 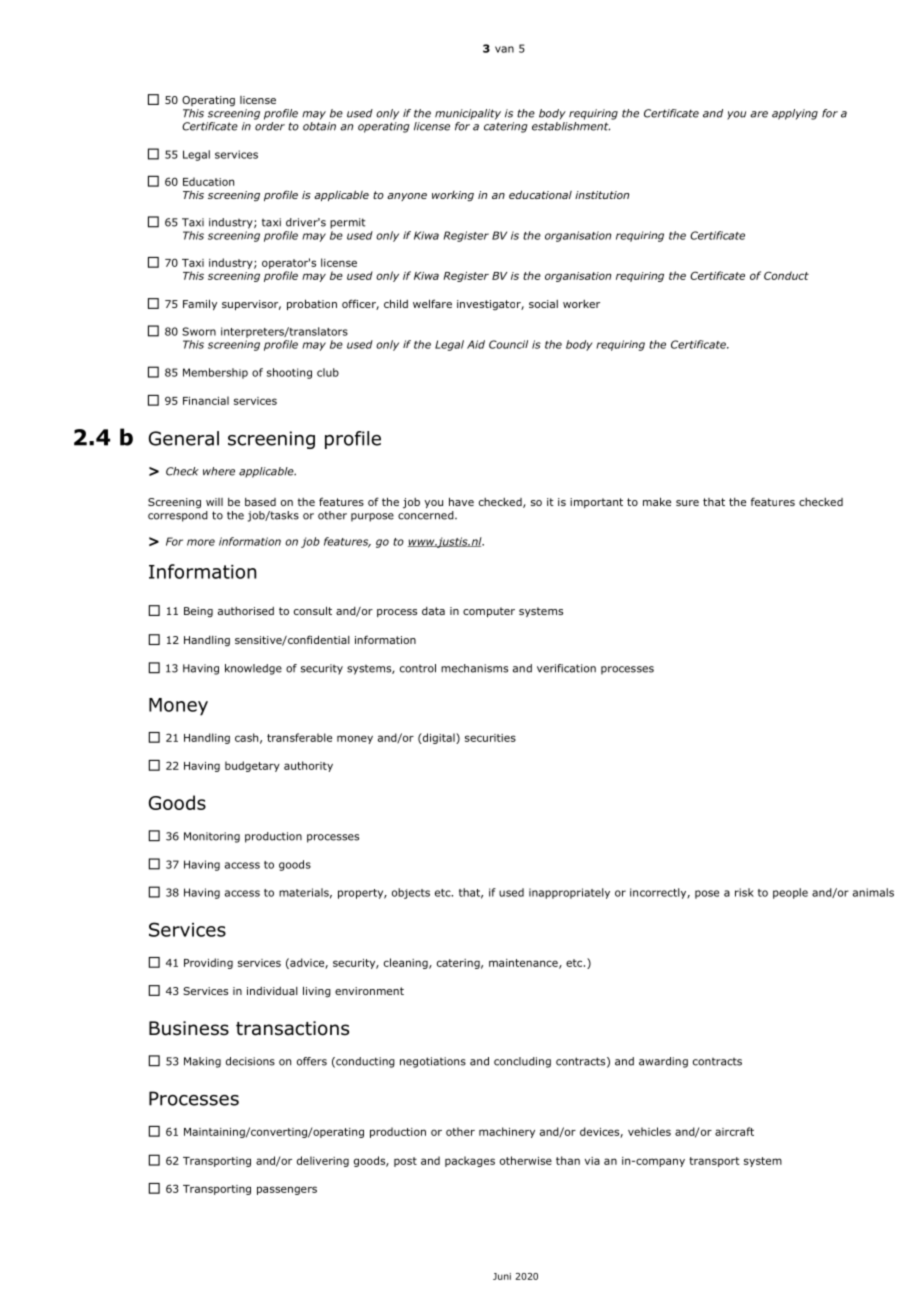 I want to click on passengers, so click(x=287, y=1190).
